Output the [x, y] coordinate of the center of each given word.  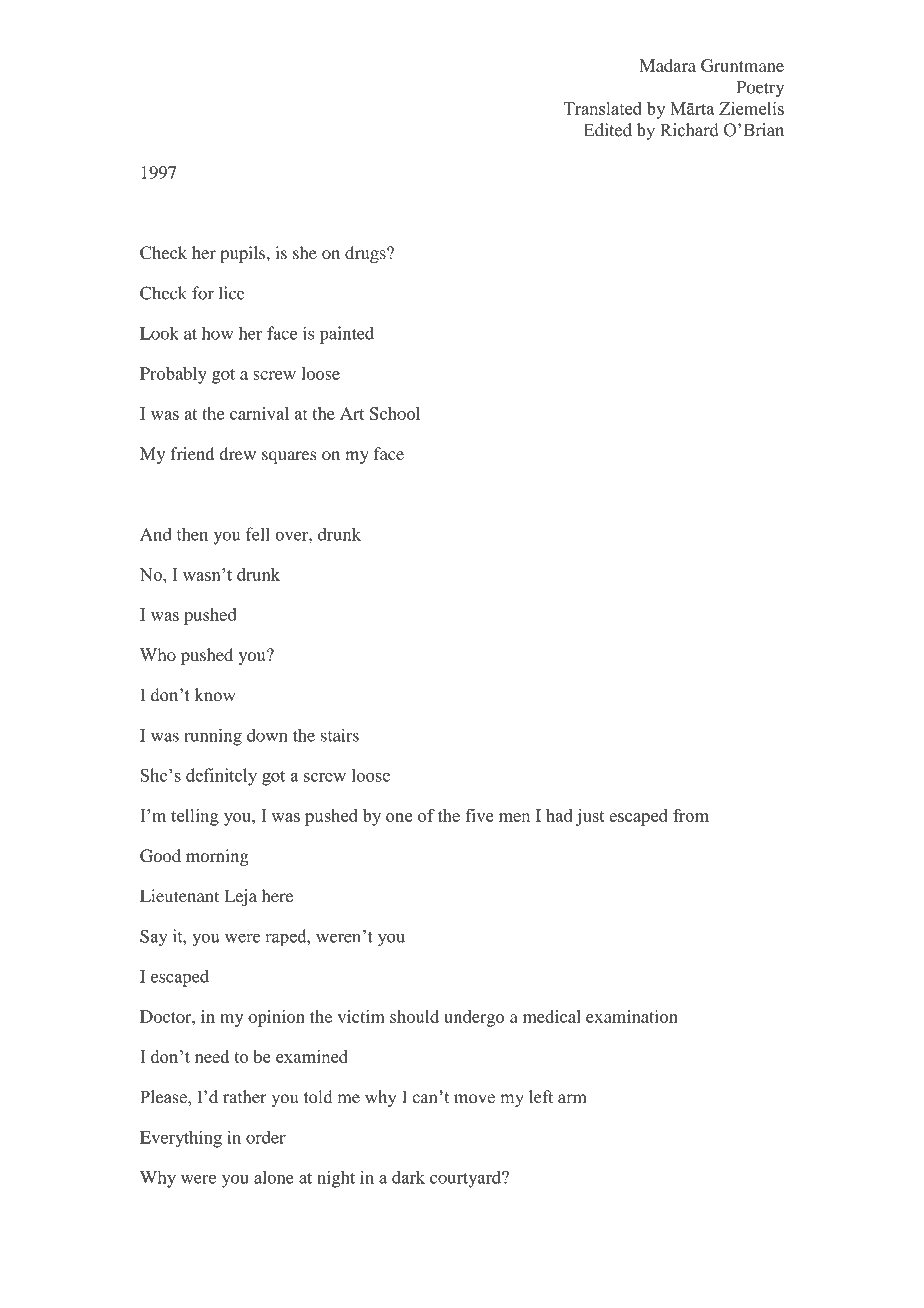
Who [158, 654]
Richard [689, 130]
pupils [242, 254]
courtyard [466, 1179]
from [691, 815]
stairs [340, 735]
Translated [603, 108]
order [266, 1137]
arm [572, 1099]
